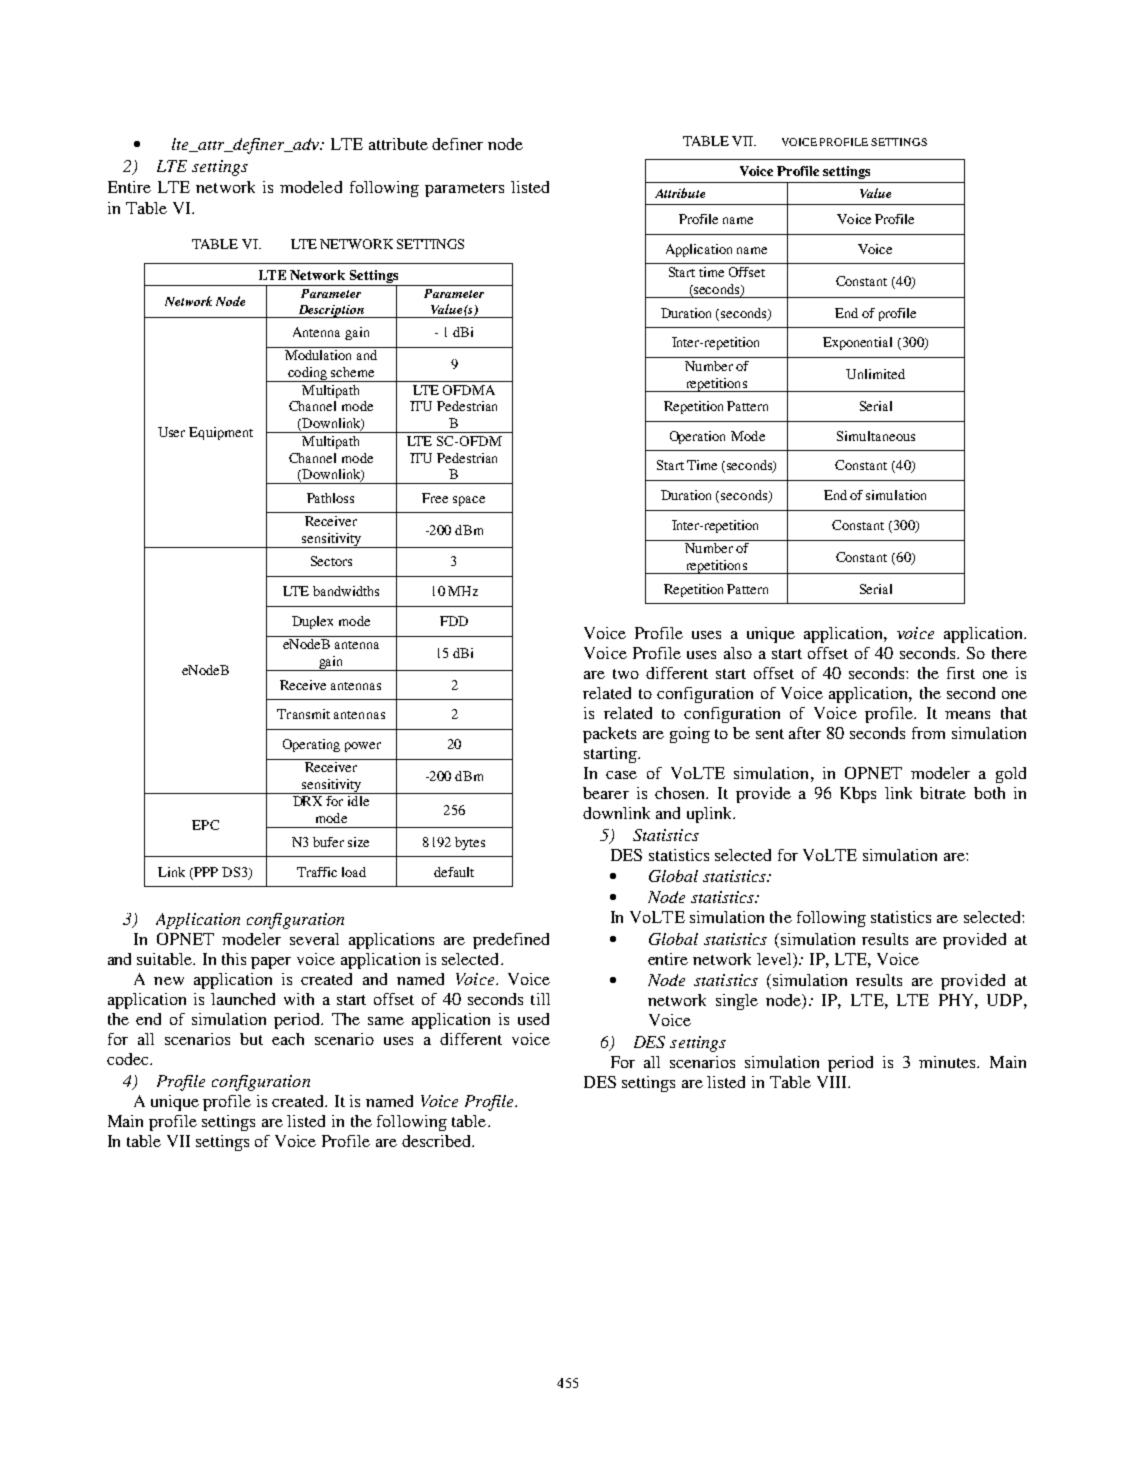 Image resolution: width=1137 pixels, height=1472 pixels. What do you see at coordinates (775, 959) in the page?
I see `level` at bounding box center [775, 959].
